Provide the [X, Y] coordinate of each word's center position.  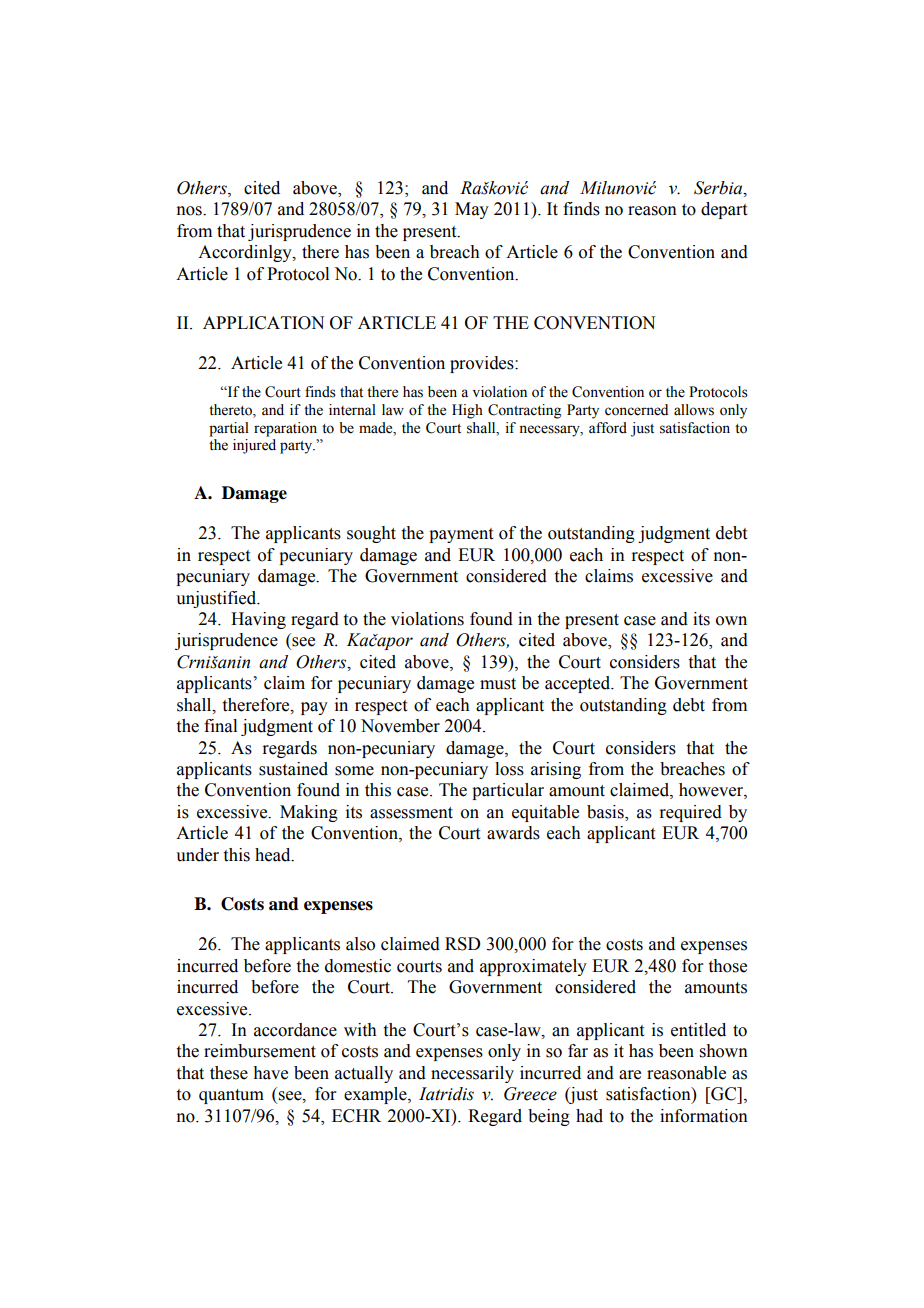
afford [608, 428]
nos [190, 211]
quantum [231, 1096]
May [472, 210]
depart [724, 210]
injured [254, 446]
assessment [411, 813]
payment [461, 535]
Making [309, 813]
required [690, 813]
